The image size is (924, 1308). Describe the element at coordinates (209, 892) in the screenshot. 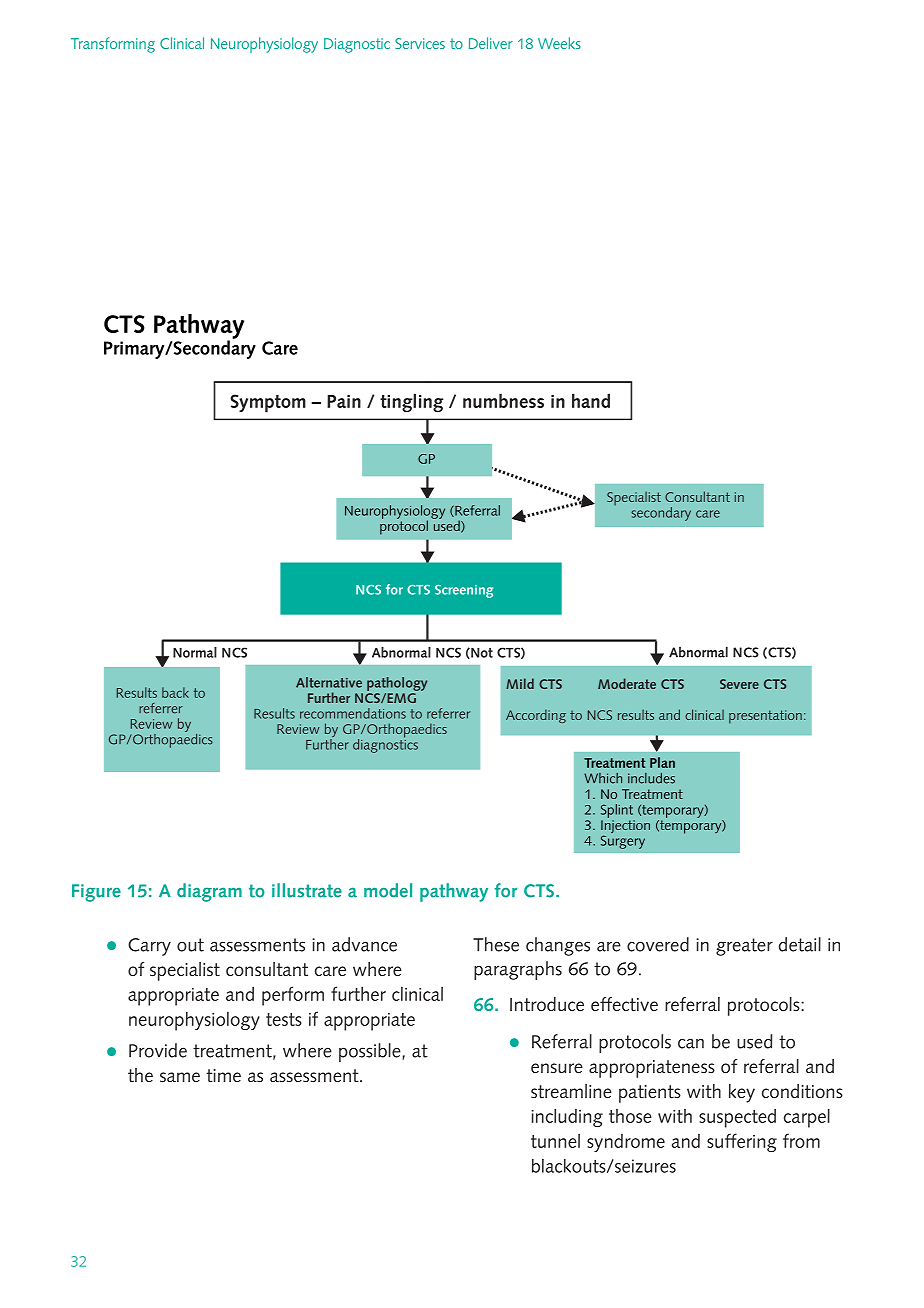

I see `diagram` at that location.
